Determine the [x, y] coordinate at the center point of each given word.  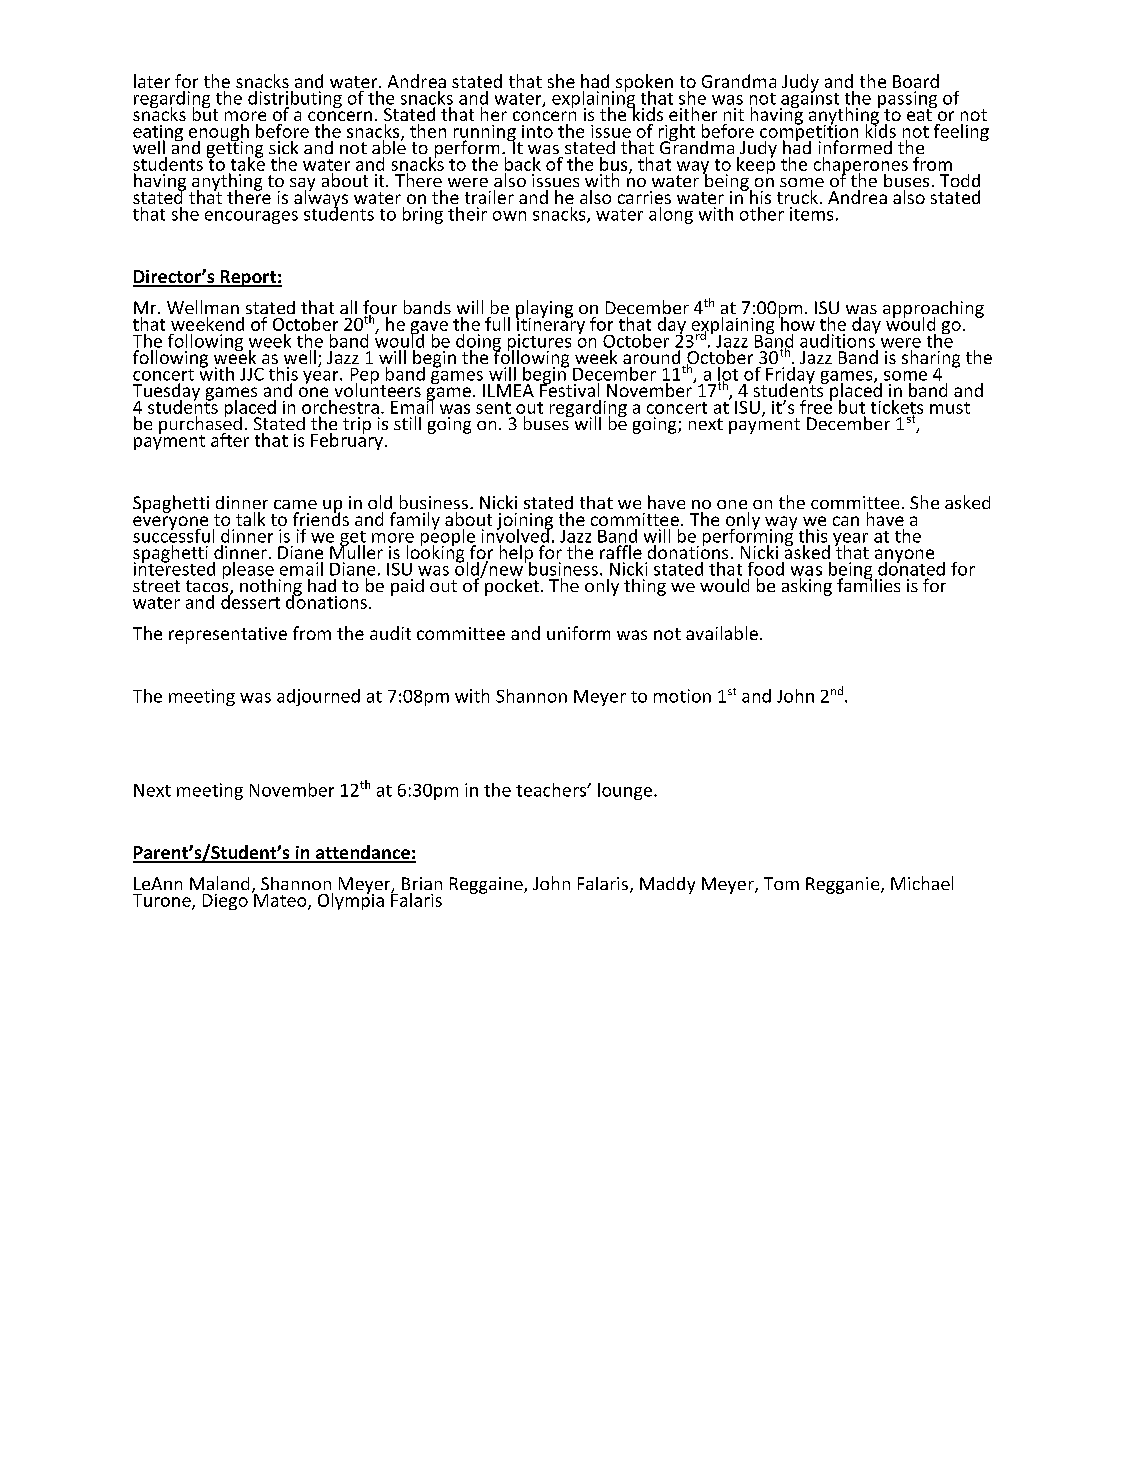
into [537, 131]
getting [235, 149]
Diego [225, 902]
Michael [922, 883]
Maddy [667, 885]
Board [916, 81]
